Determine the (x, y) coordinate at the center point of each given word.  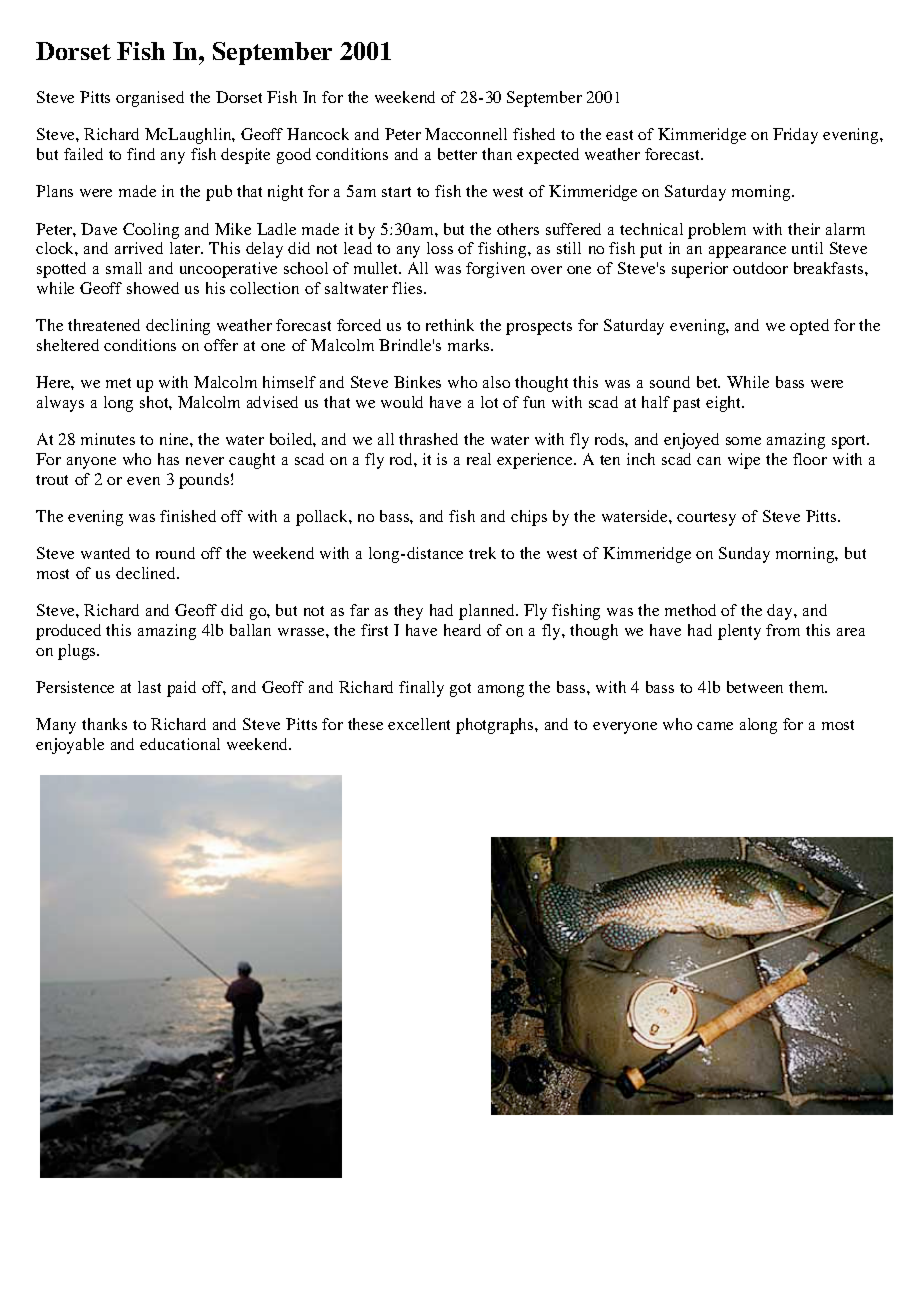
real (479, 459)
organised (150, 99)
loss (440, 248)
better (457, 154)
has (168, 459)
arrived (139, 248)
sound (670, 382)
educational (180, 744)
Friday (795, 136)
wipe (744, 461)
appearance (747, 252)
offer (221, 345)
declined (147, 573)
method (690, 610)
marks (470, 345)
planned (488, 612)
